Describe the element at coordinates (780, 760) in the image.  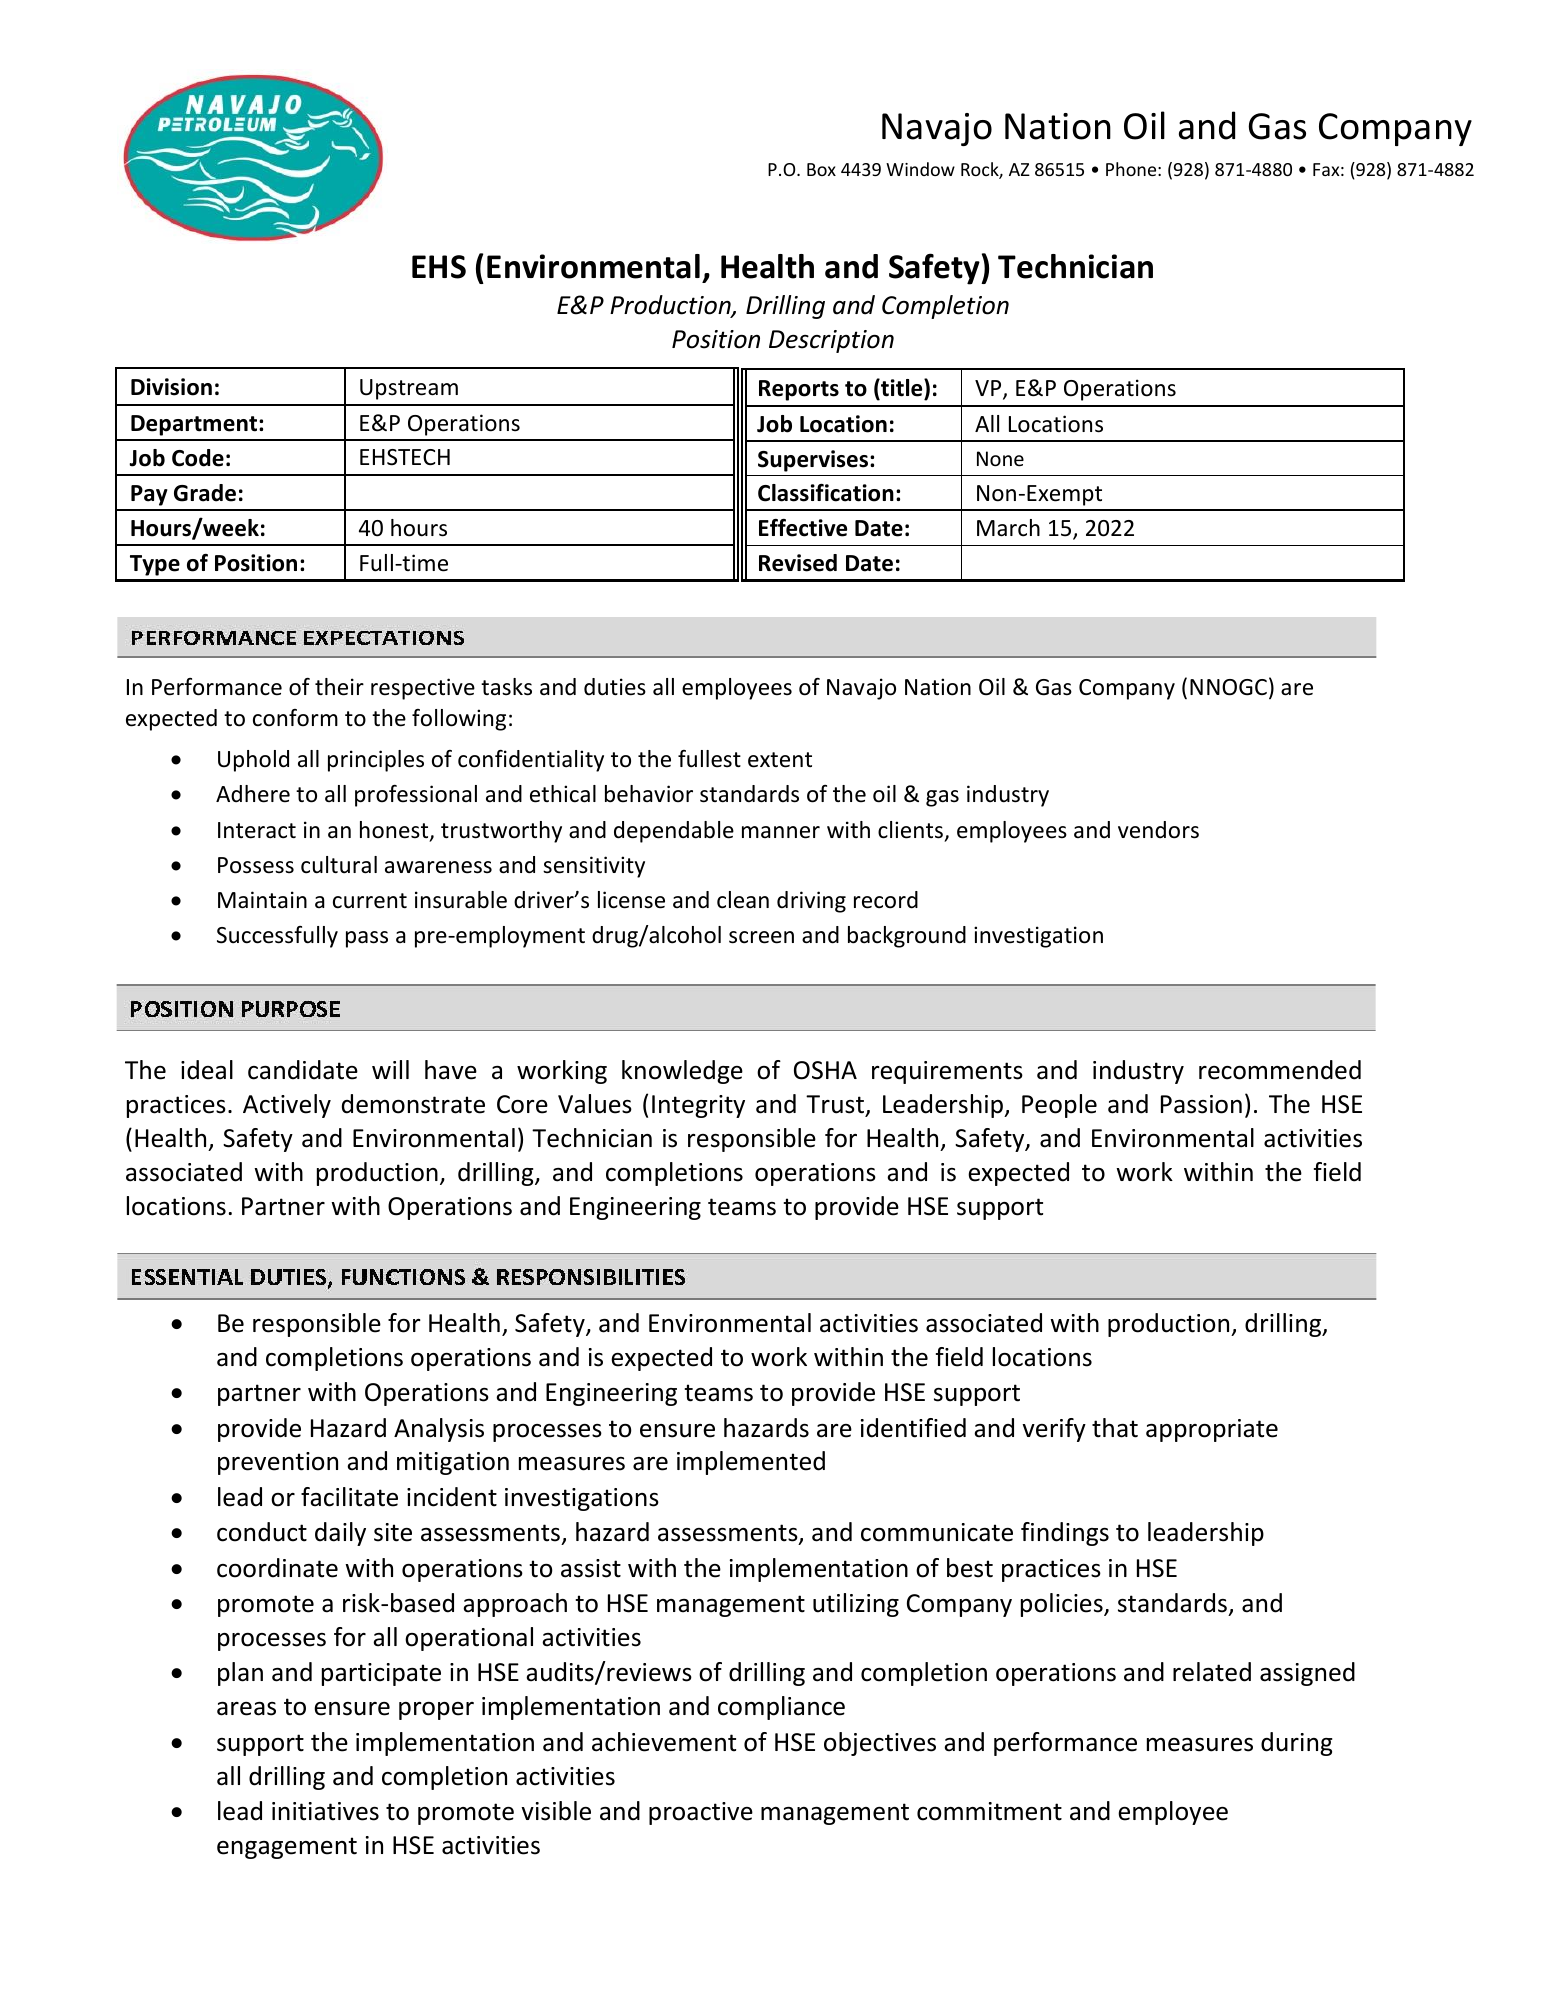
I see `extent` at that location.
